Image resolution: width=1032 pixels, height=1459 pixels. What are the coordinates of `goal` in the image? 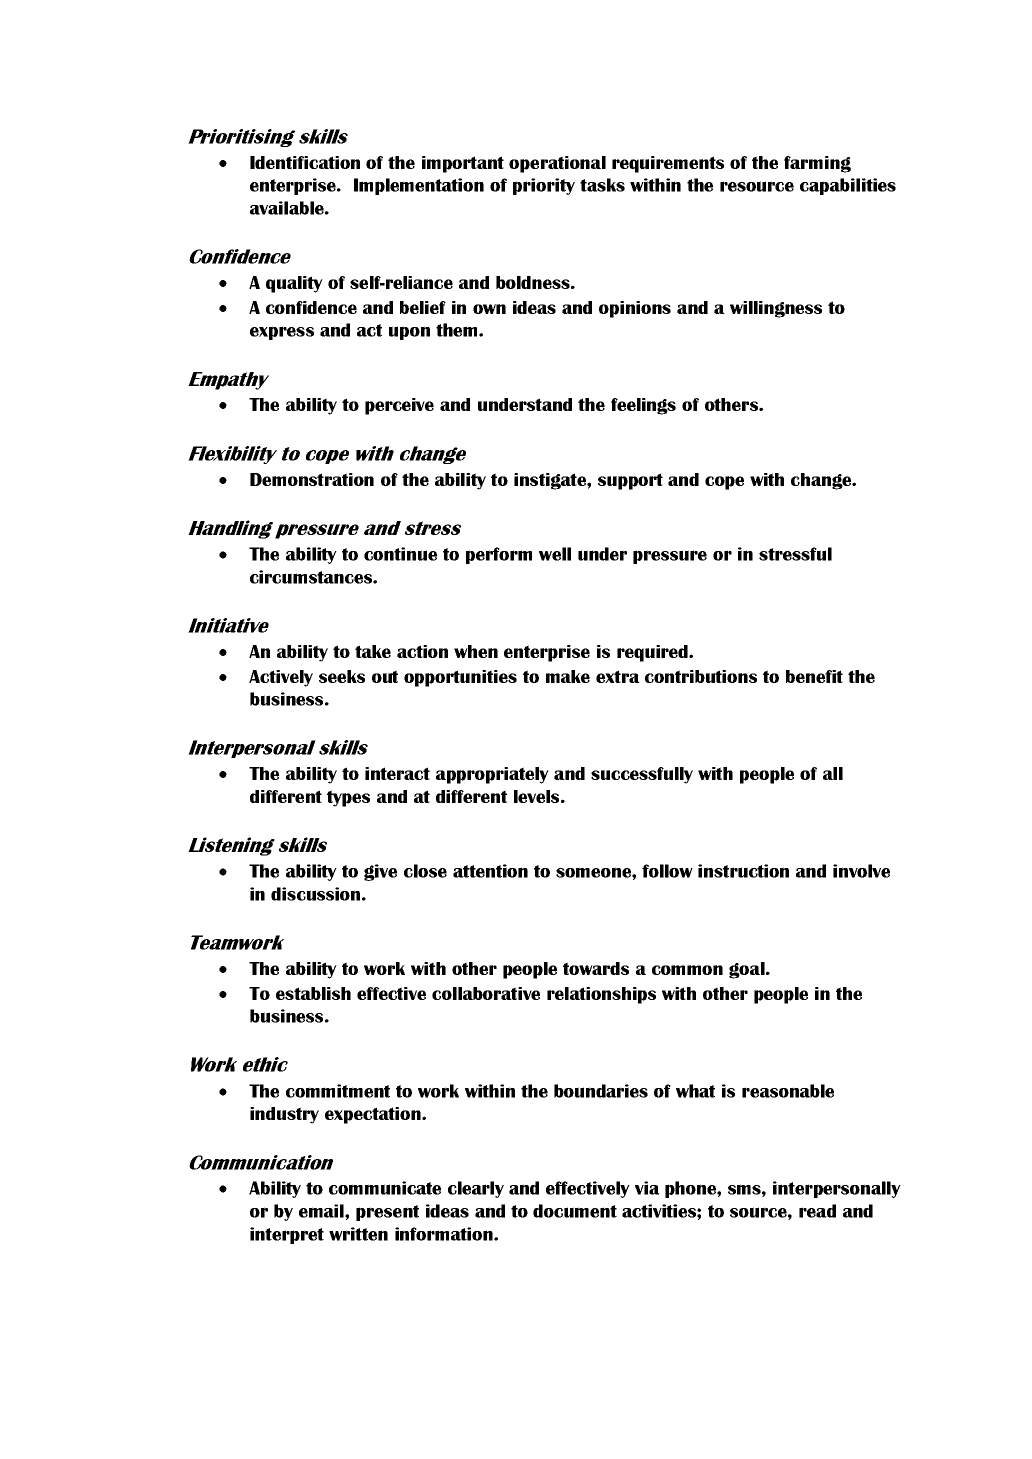 It's located at (748, 970).
